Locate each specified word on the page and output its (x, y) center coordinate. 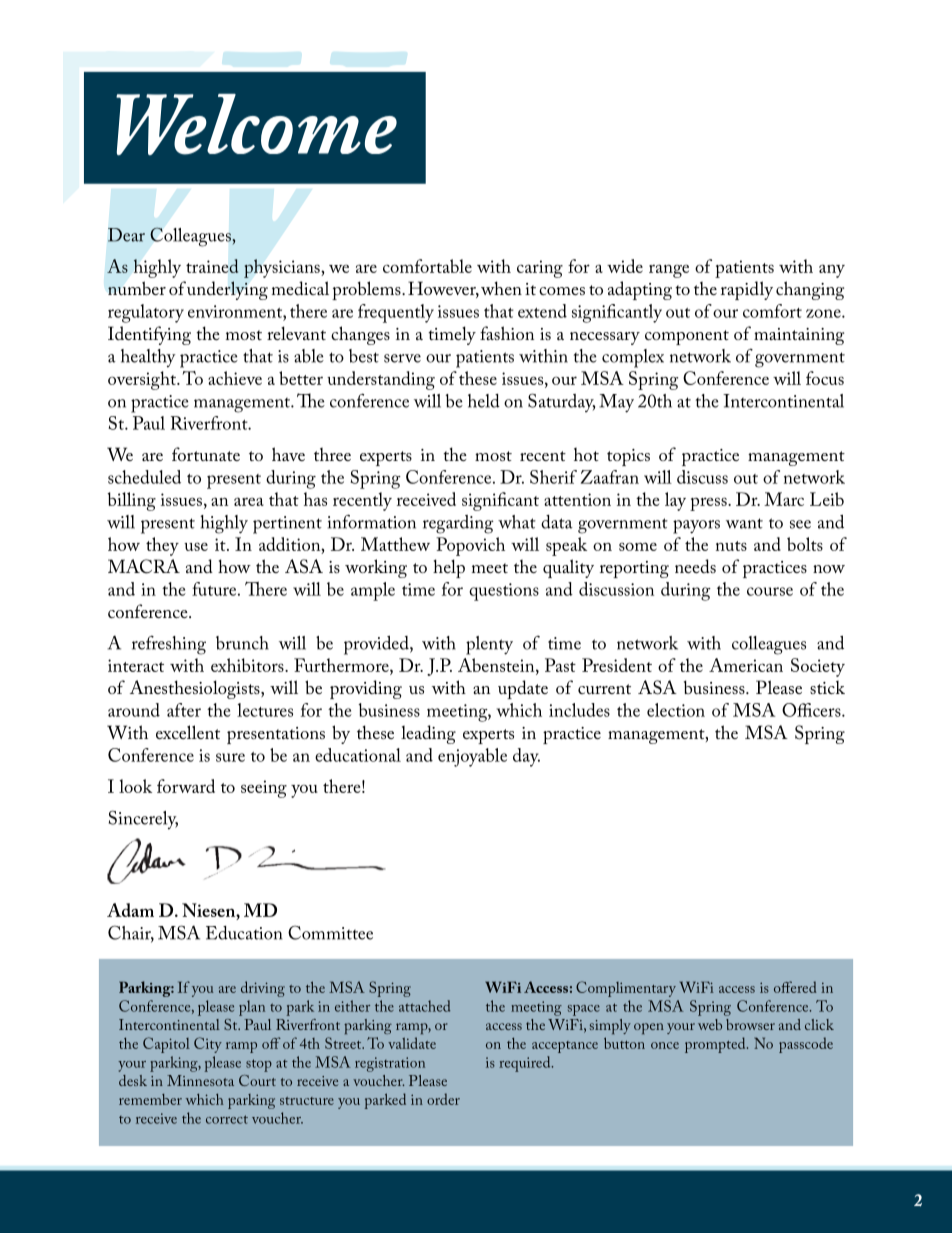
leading (428, 734)
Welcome (256, 124)
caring (540, 269)
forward (186, 786)
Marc (784, 499)
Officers (812, 710)
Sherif (553, 477)
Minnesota (200, 1080)
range (669, 271)
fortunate (206, 454)
